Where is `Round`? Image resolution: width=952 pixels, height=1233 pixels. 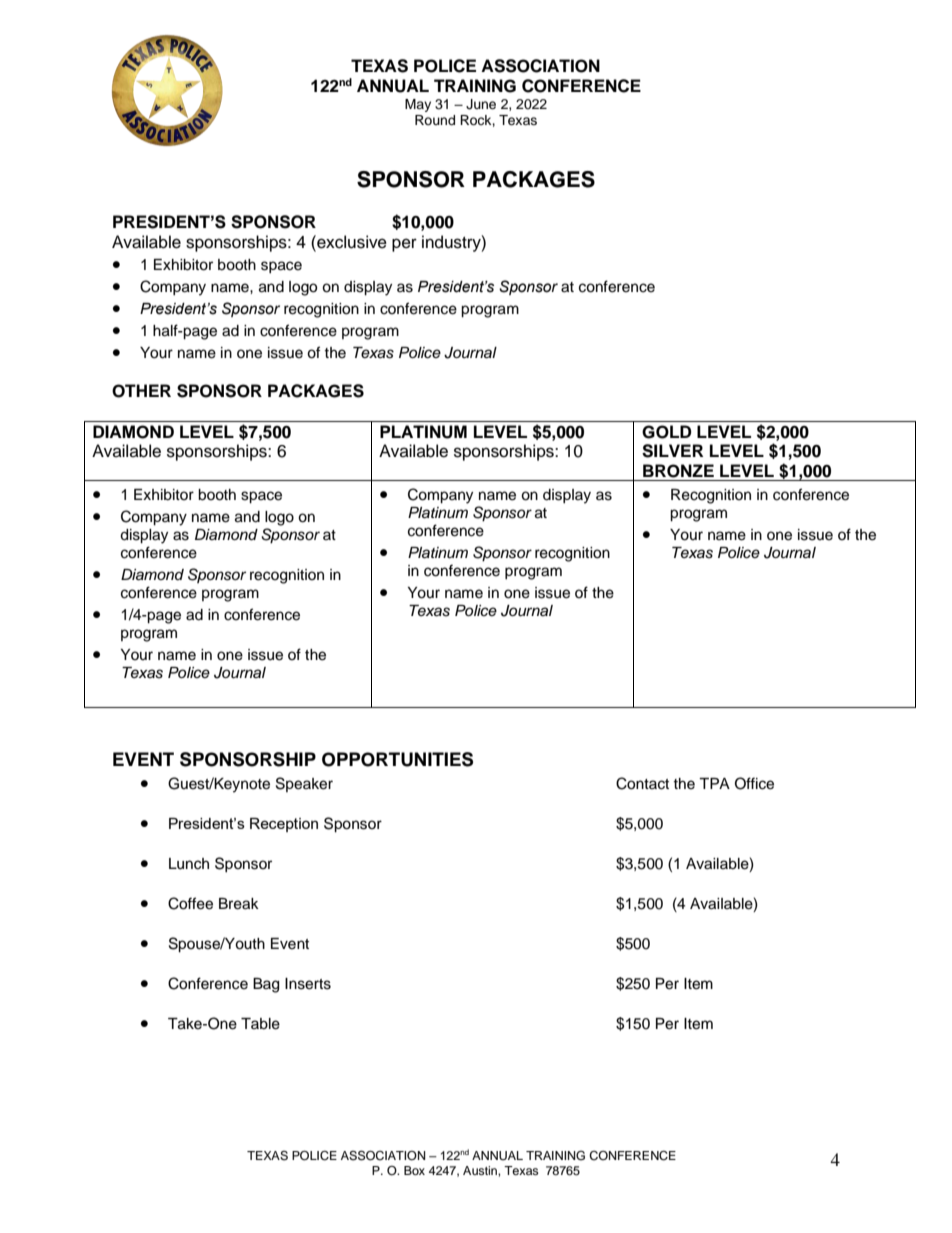 Round is located at coordinates (435, 120).
